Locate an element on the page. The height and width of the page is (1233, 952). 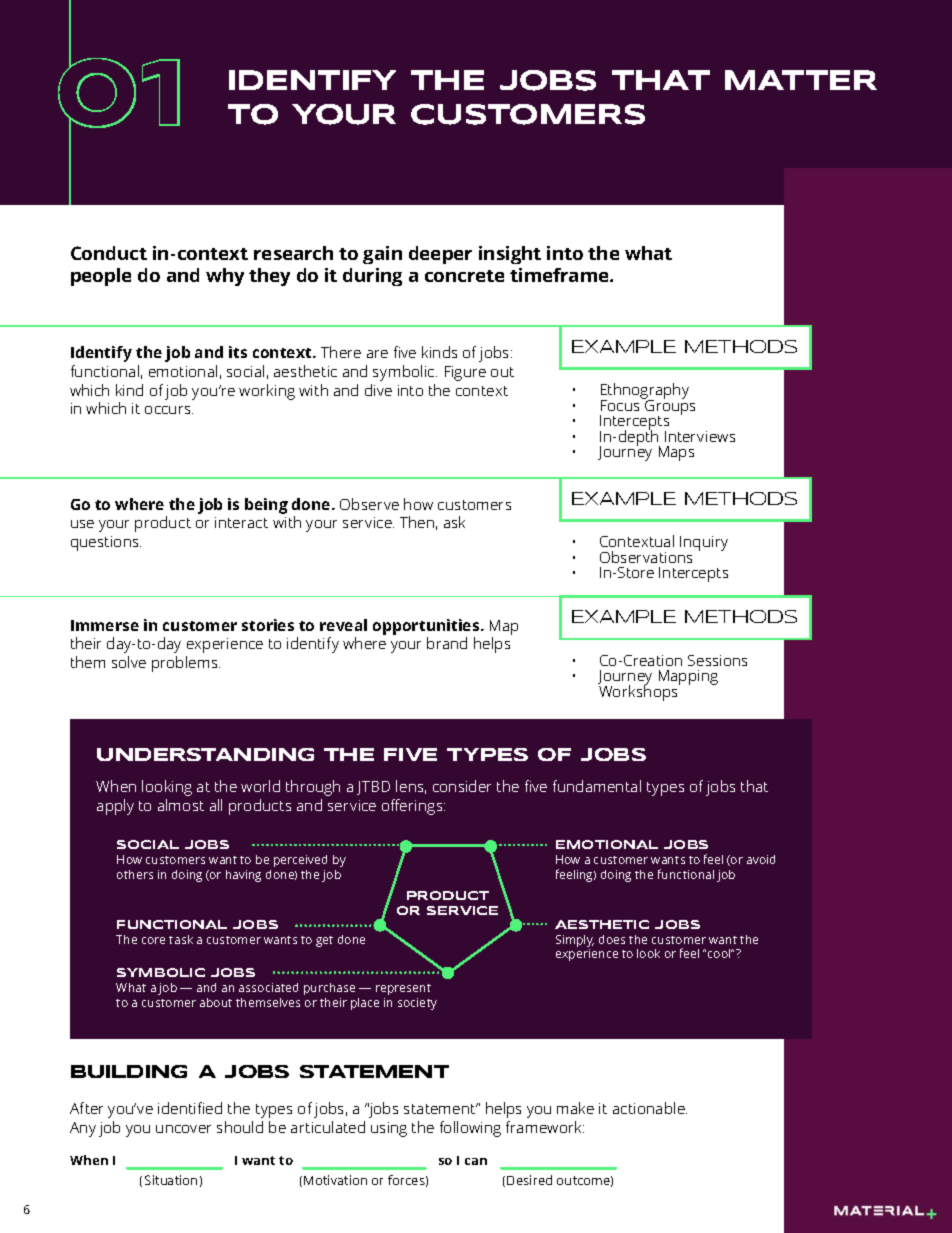
opportunities is located at coordinates (427, 627).
